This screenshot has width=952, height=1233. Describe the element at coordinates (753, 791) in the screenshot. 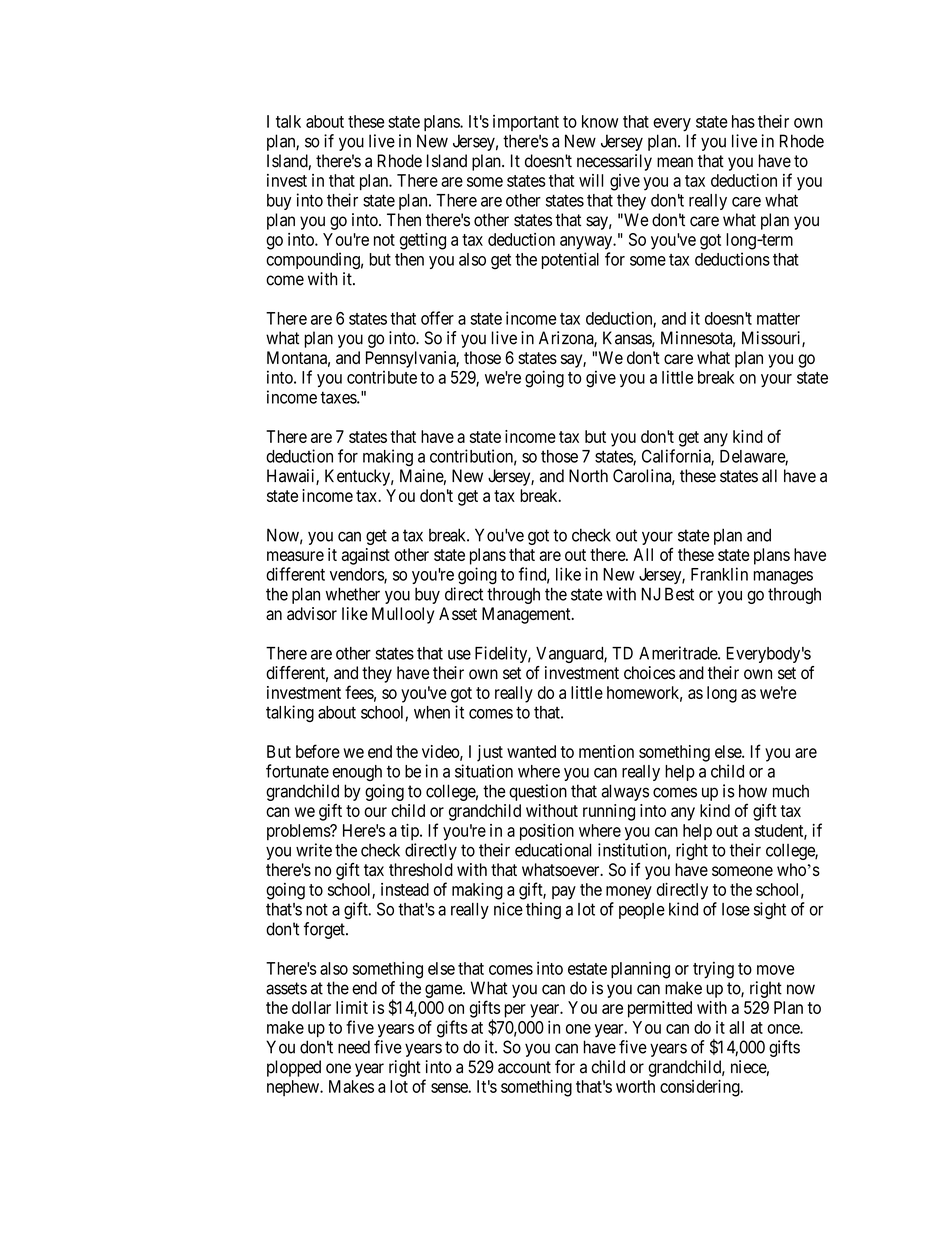

I see `how` at that location.
